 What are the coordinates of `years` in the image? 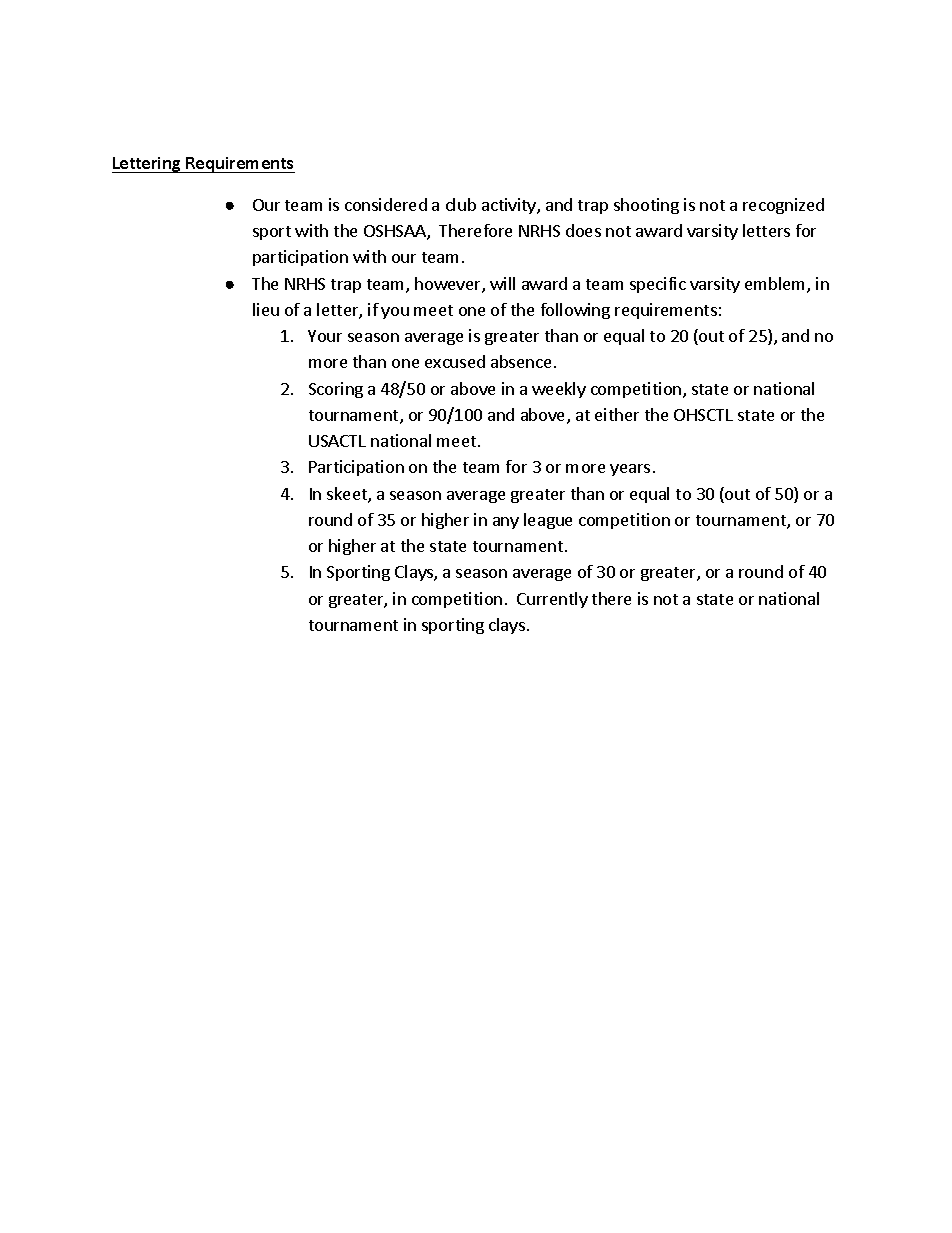 It's located at (630, 470).
